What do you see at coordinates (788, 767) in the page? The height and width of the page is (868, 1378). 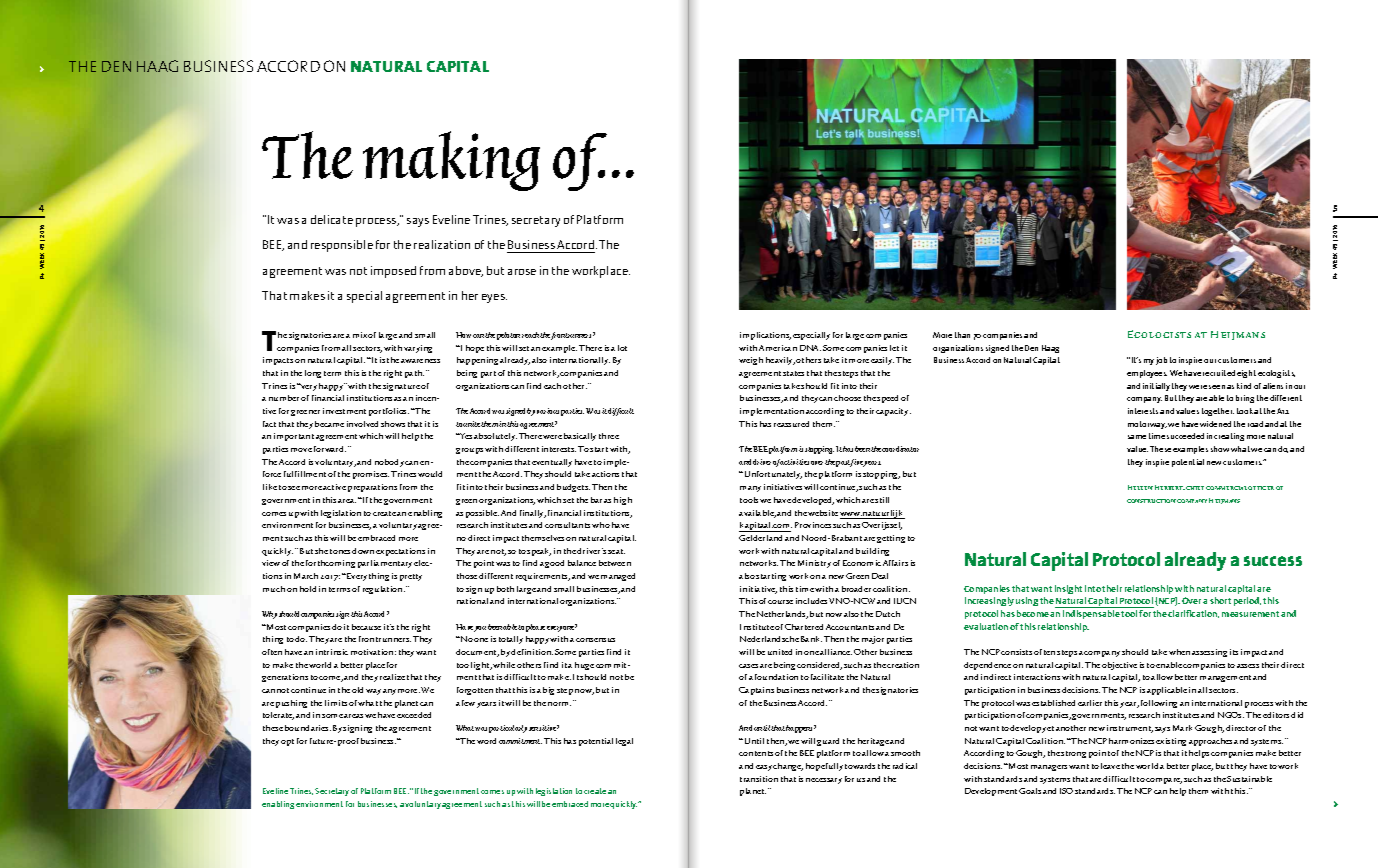 I see `change` at bounding box center [788, 767].
